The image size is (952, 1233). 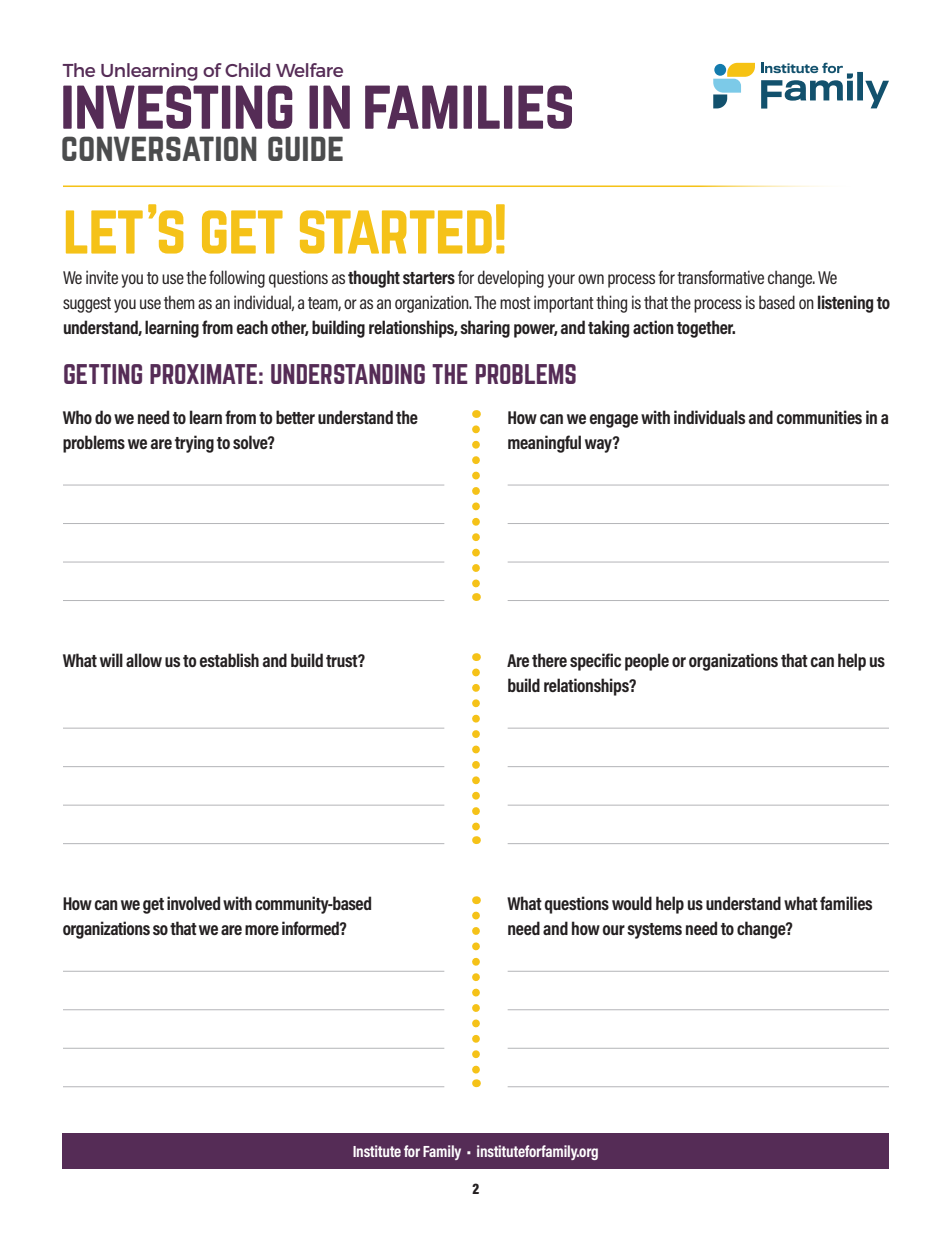 I want to click on together, so click(x=706, y=329).
